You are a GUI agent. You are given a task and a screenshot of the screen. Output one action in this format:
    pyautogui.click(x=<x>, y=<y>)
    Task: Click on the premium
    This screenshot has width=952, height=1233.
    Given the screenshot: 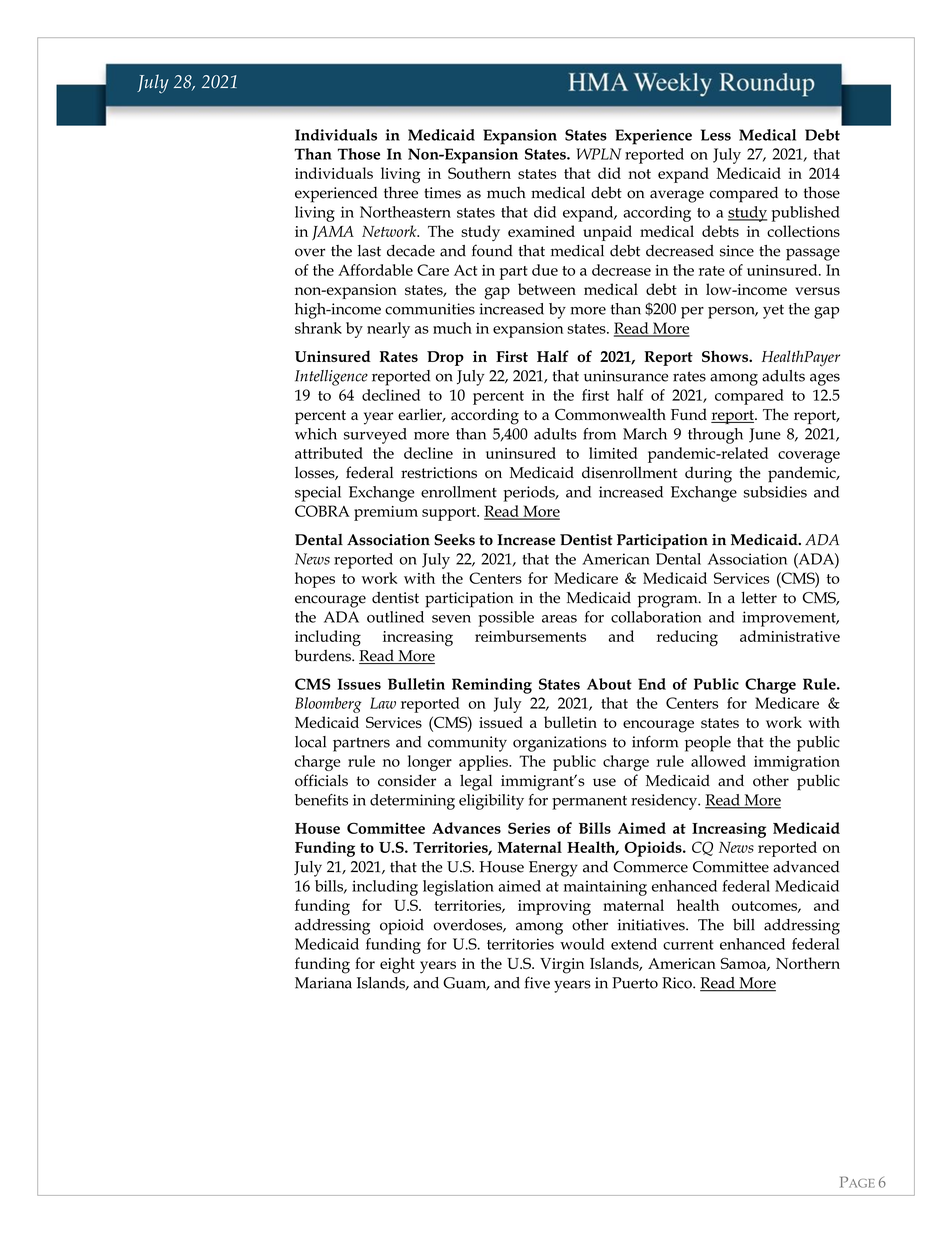 What is the action you would take?
    pyautogui.click(x=386, y=513)
